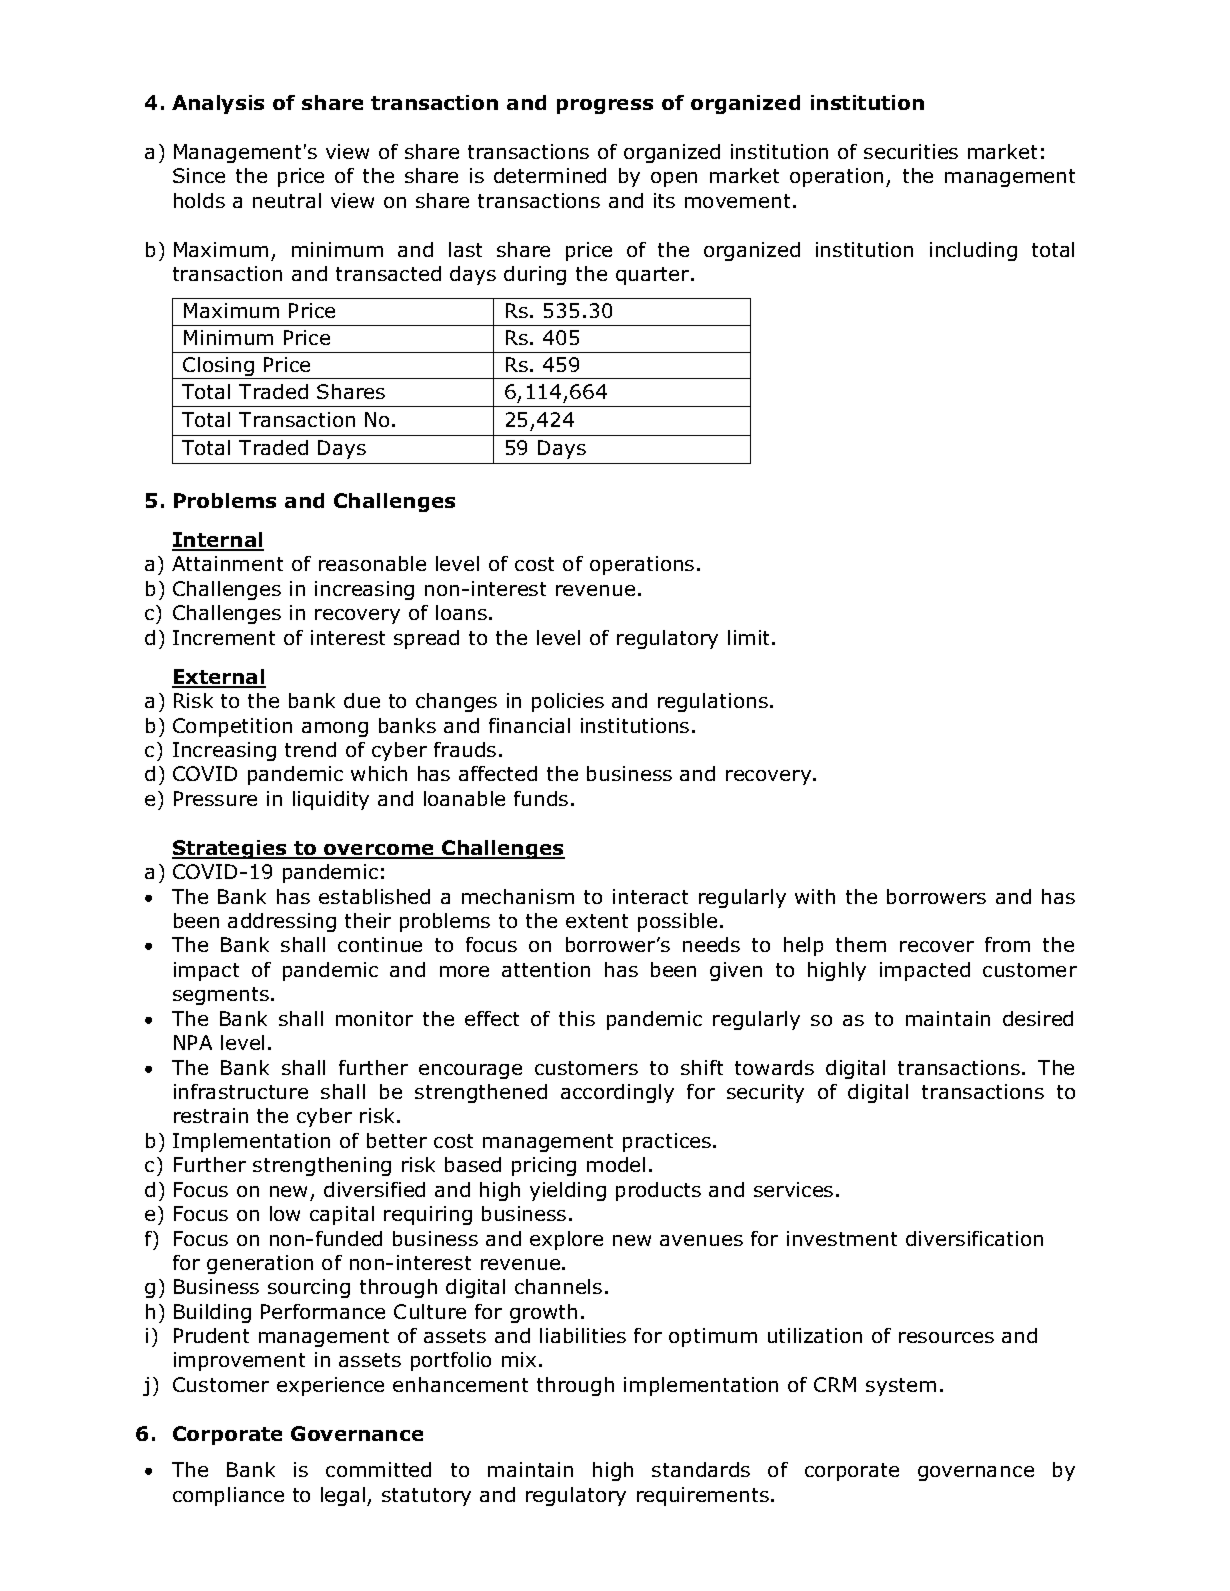  Describe the element at coordinates (701, 1469) in the document. I see `standards` at that location.
